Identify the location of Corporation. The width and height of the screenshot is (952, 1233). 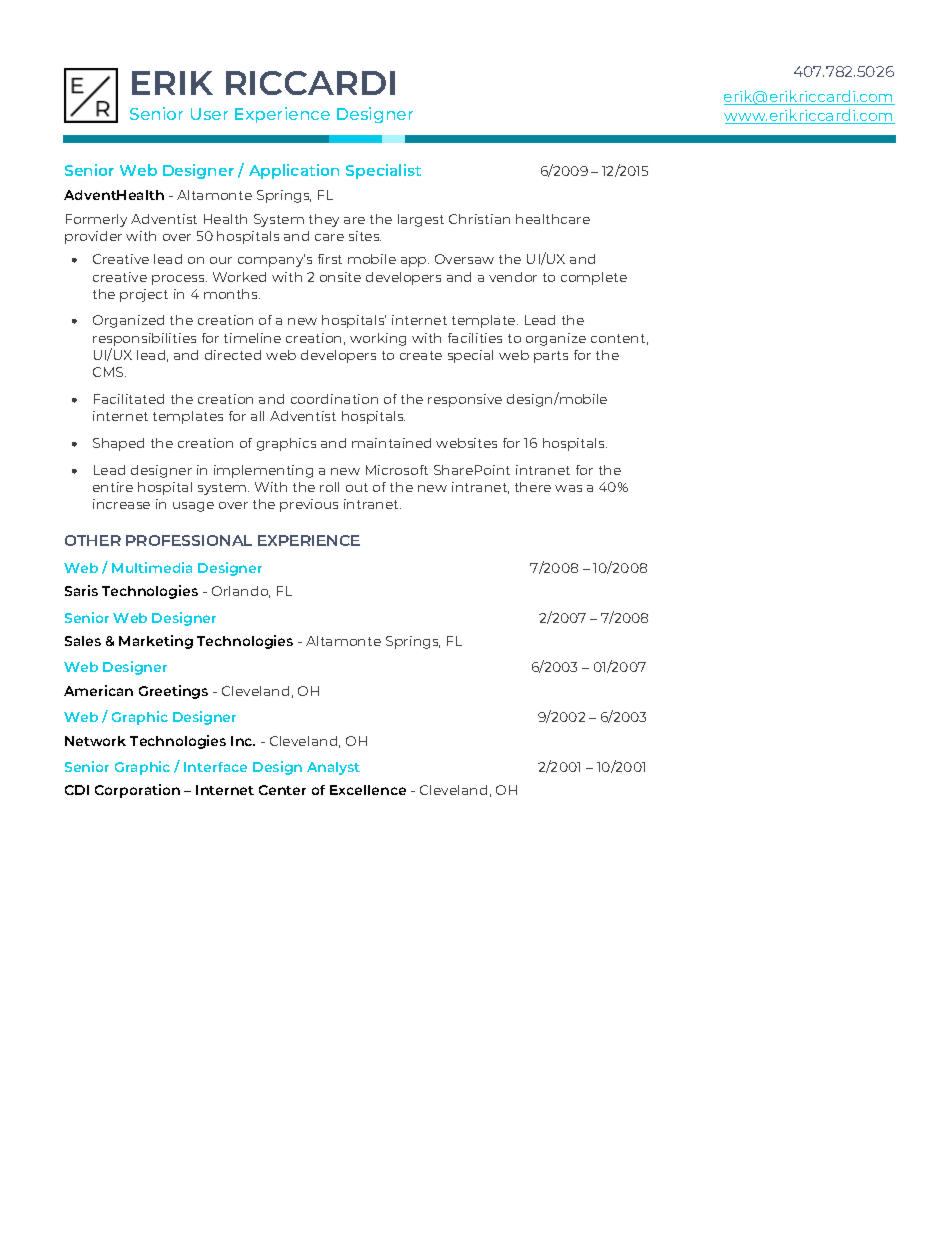
(137, 791).
